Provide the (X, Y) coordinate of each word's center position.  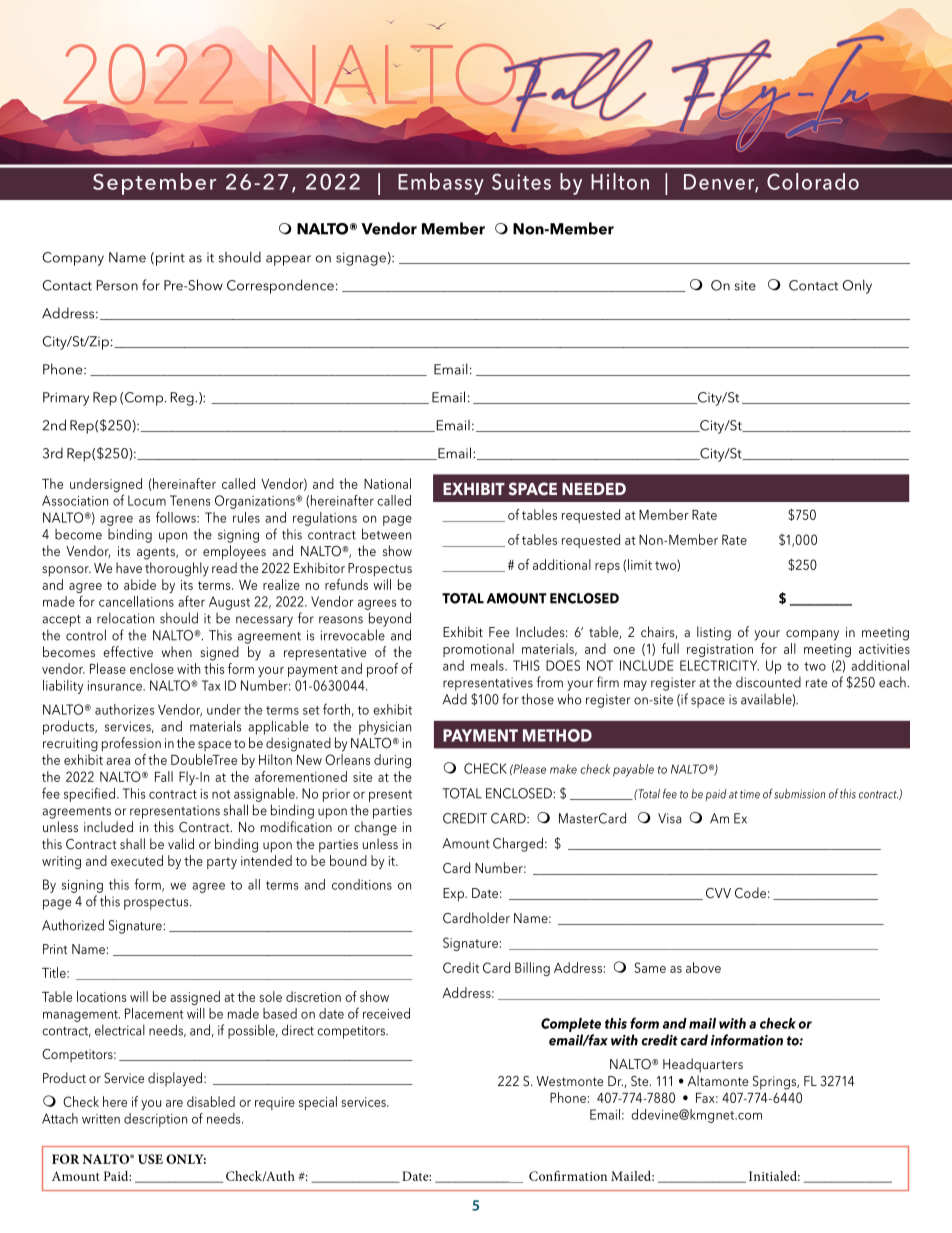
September (154, 184)
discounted (768, 682)
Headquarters (703, 1065)
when (176, 651)
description (155, 1120)
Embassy (441, 184)
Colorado (813, 181)
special (318, 1103)
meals (488, 665)
